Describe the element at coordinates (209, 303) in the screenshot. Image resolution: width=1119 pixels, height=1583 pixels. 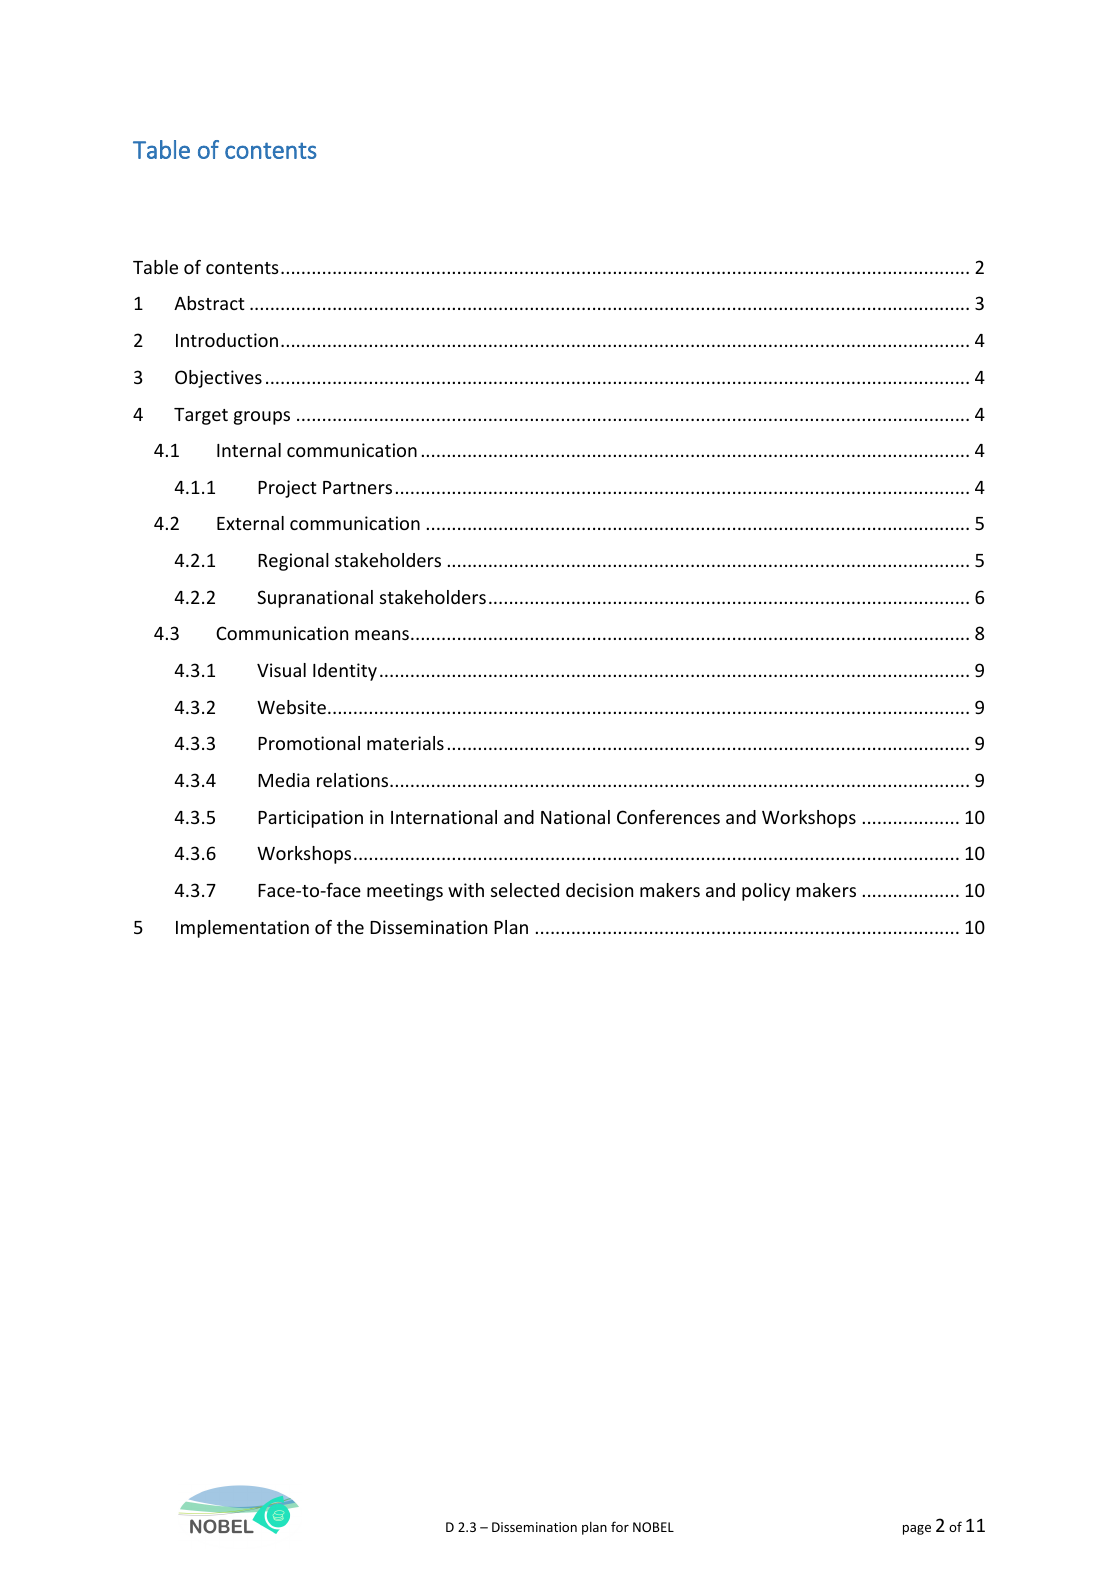
I see `Abstract` at that location.
